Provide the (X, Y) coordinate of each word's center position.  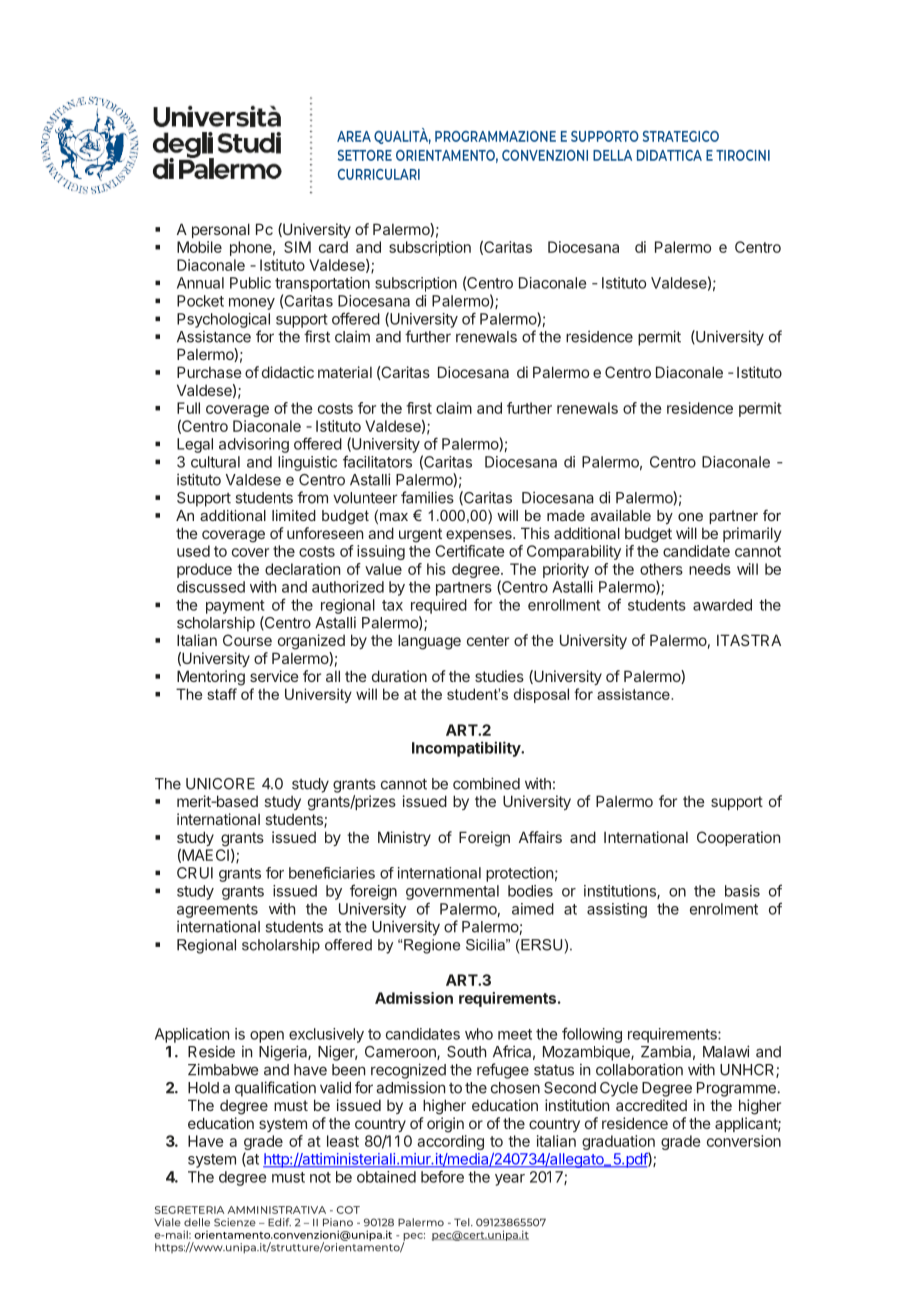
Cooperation (738, 838)
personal (221, 230)
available (621, 515)
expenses (480, 536)
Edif (279, 1222)
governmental (452, 892)
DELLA (612, 155)
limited (294, 515)
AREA (354, 136)
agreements (217, 911)
